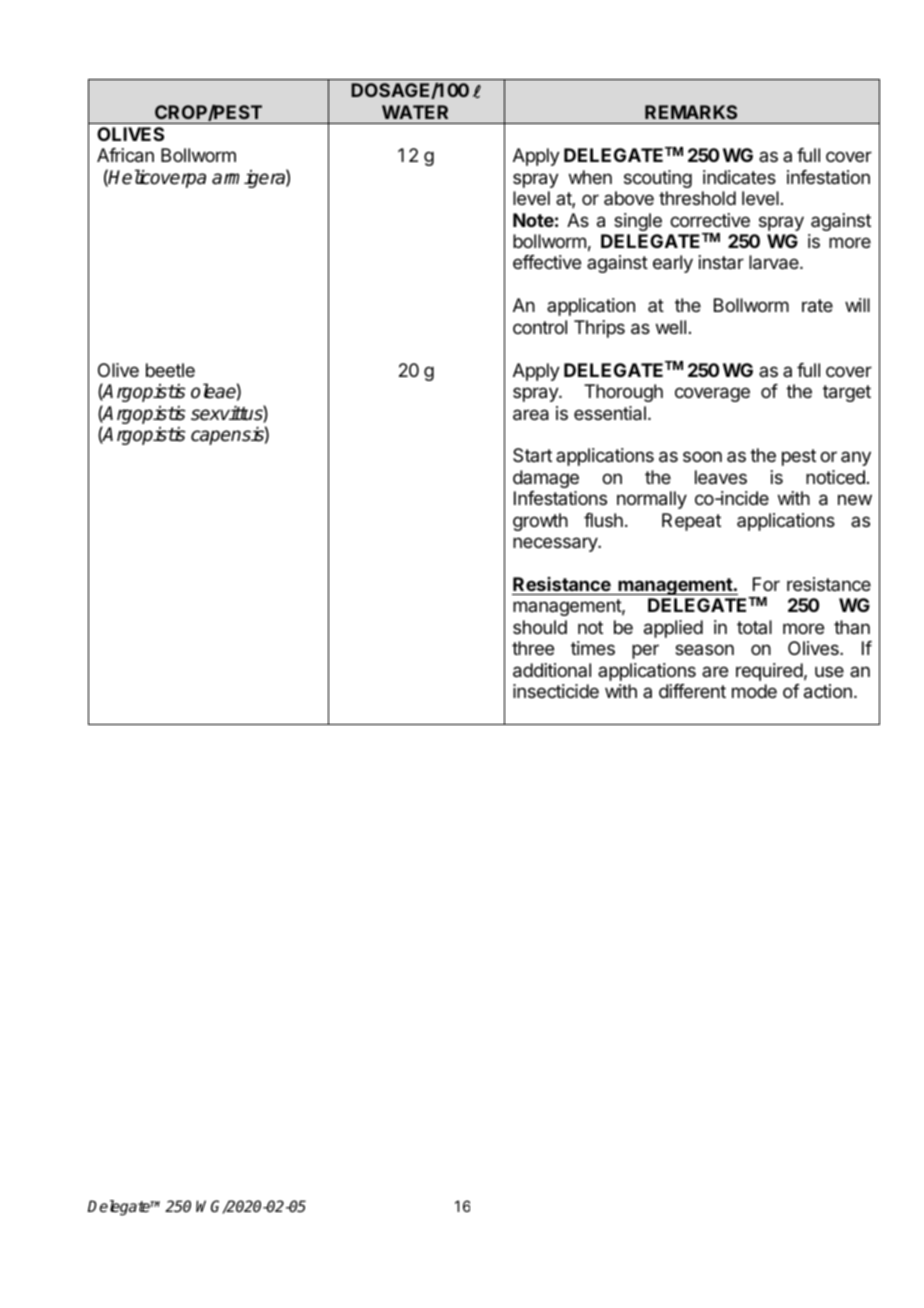 This image has height=1308, width=924. I want to click on REMARKS, so click(691, 112).
